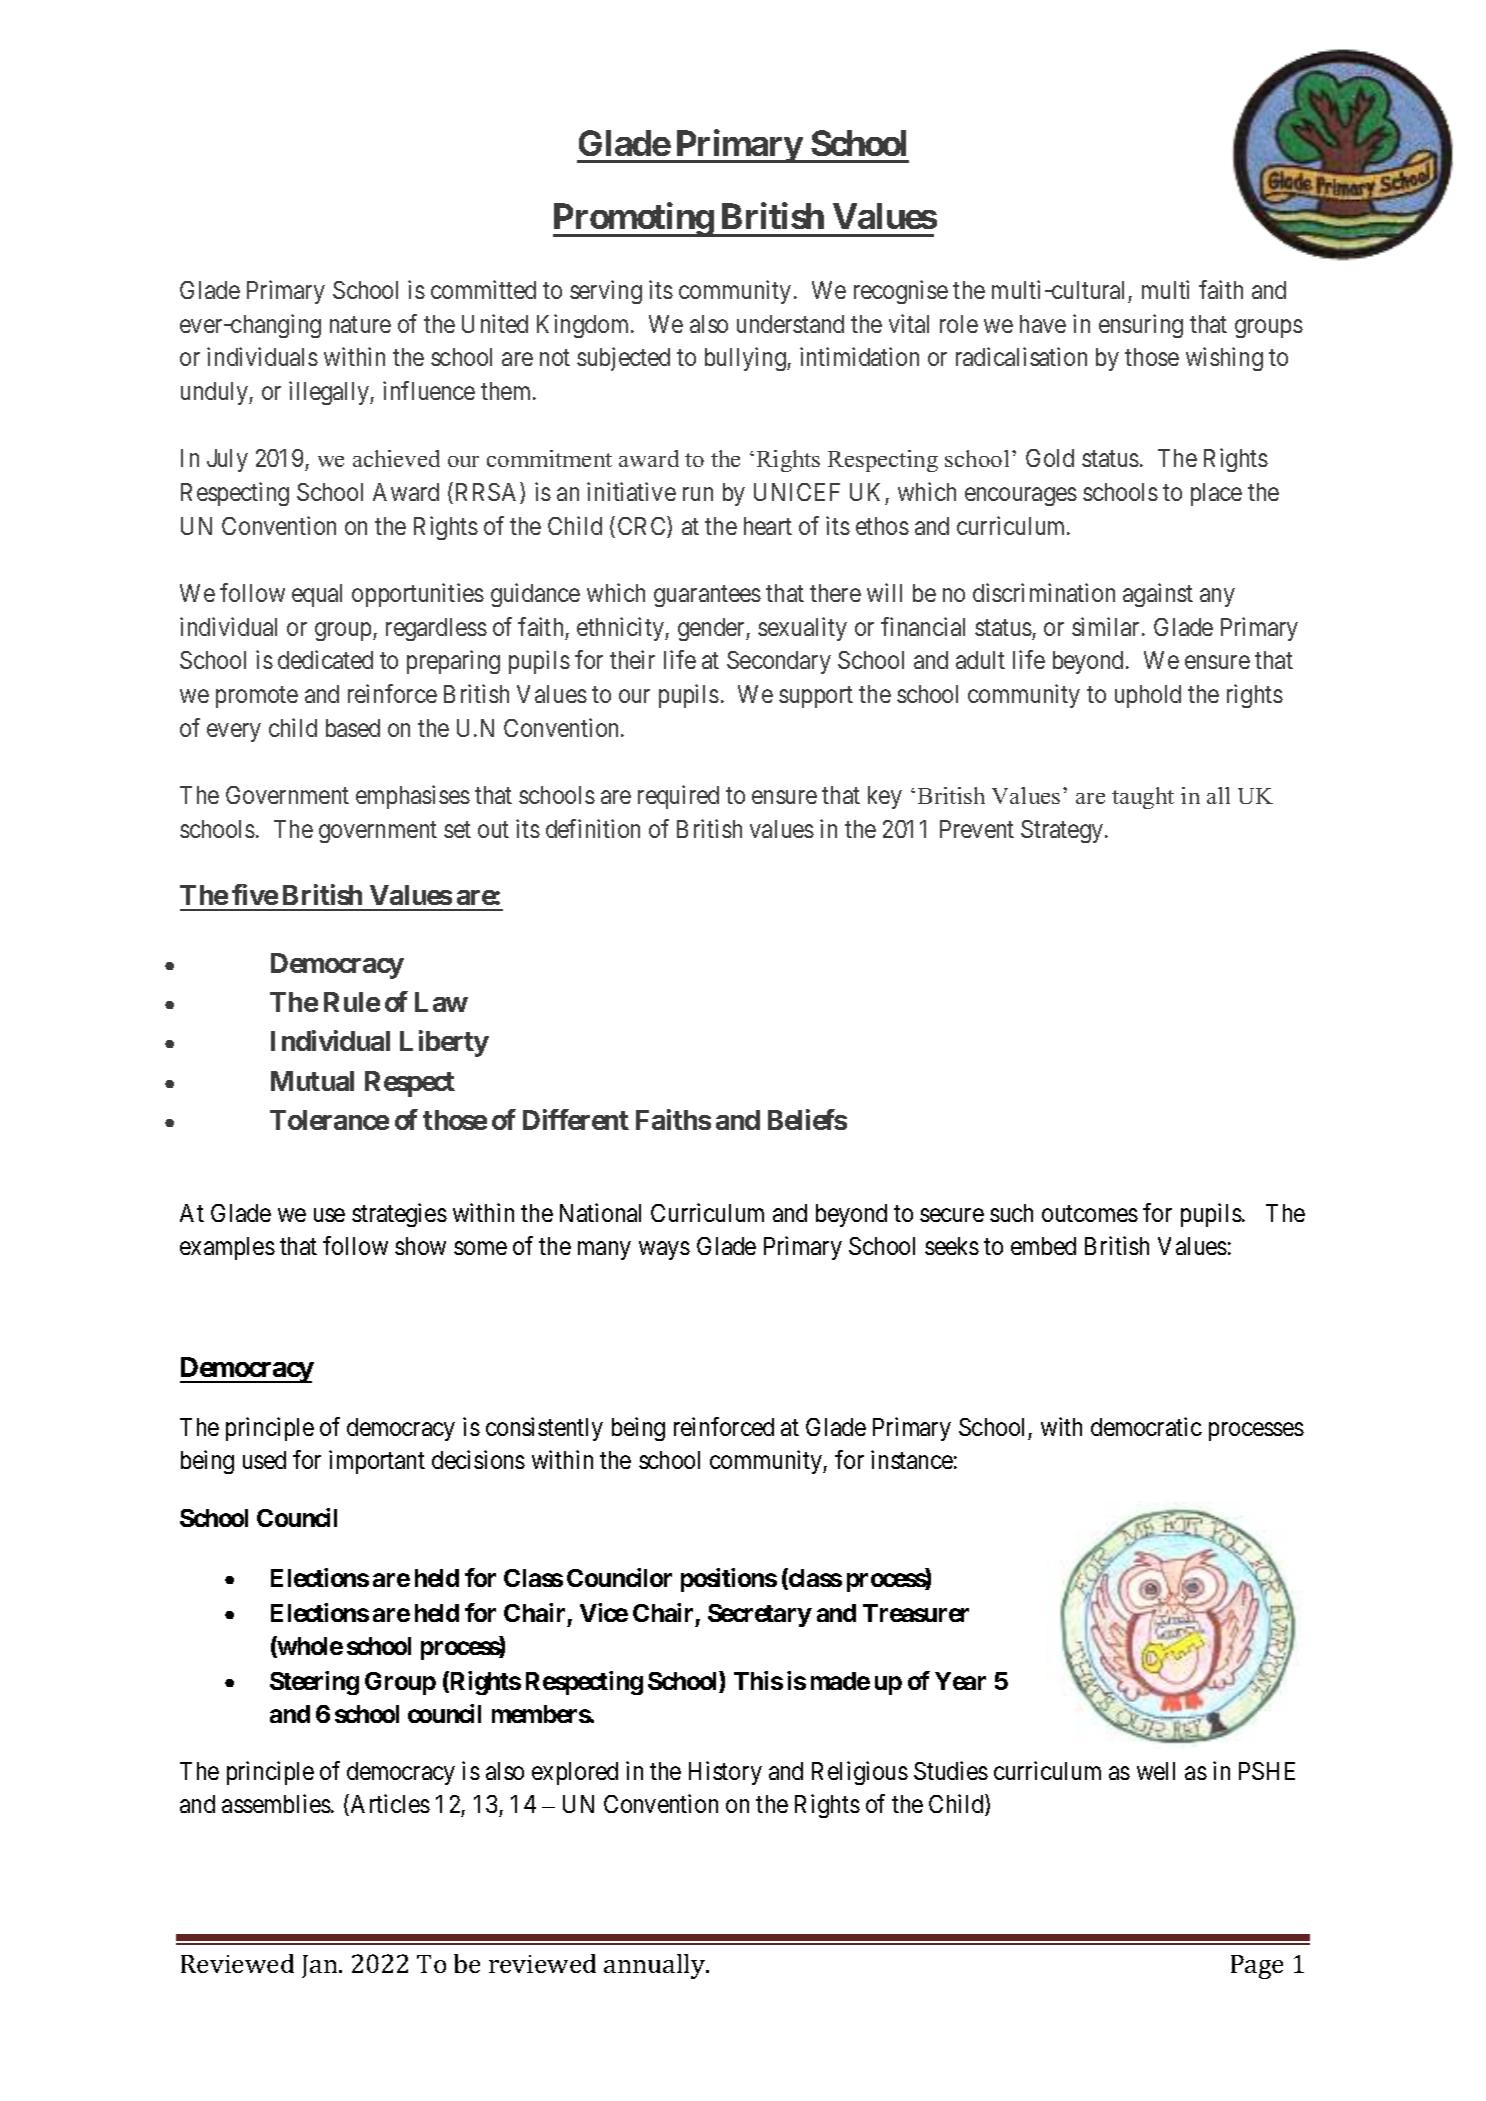 Image resolution: width=1486 pixels, height=2101 pixels. Describe the element at coordinates (1141, 326) in the screenshot. I see `ensuring` at that location.
